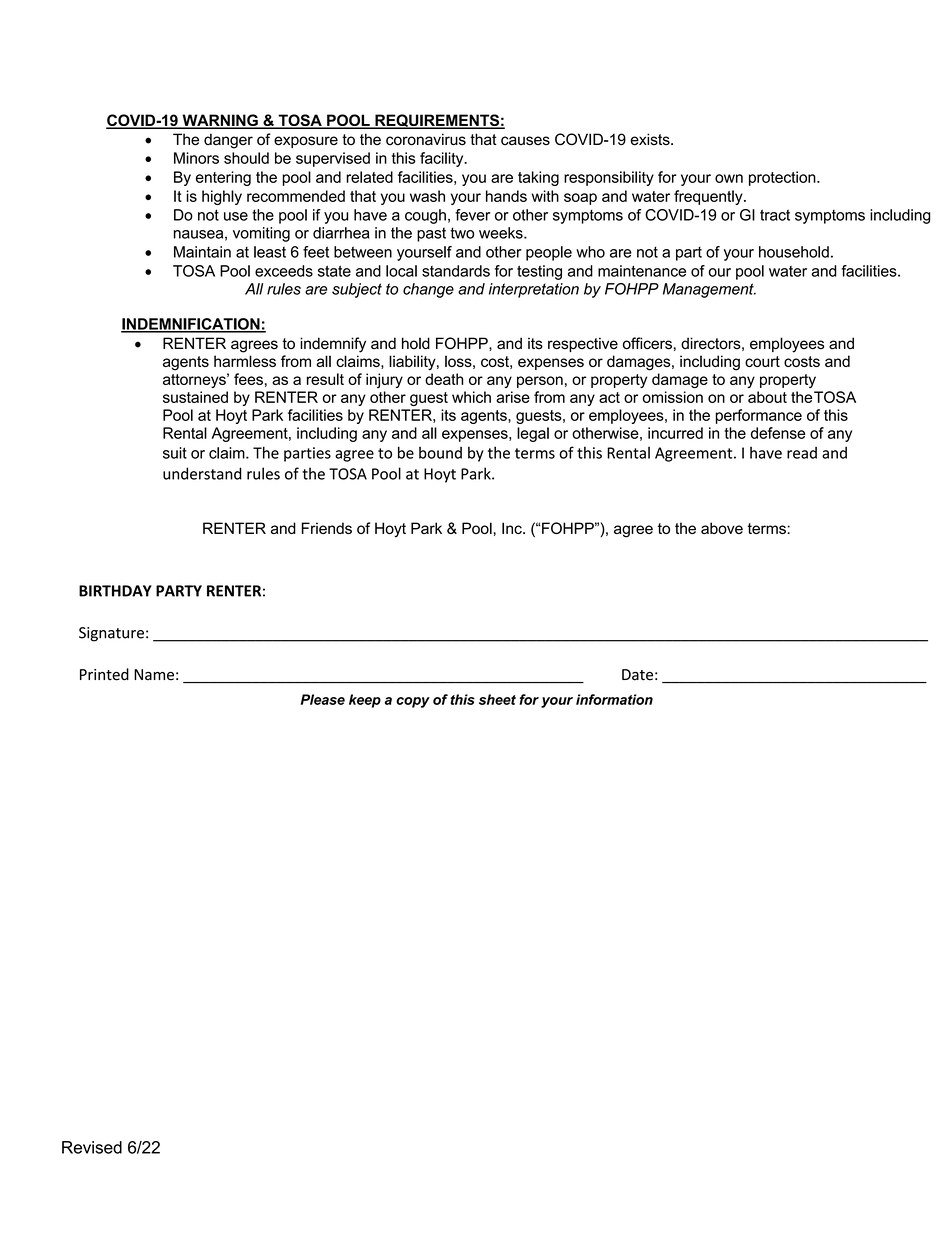 The image size is (952, 1233). Describe the element at coordinates (413, 702) in the document. I see `copy` at that location.
